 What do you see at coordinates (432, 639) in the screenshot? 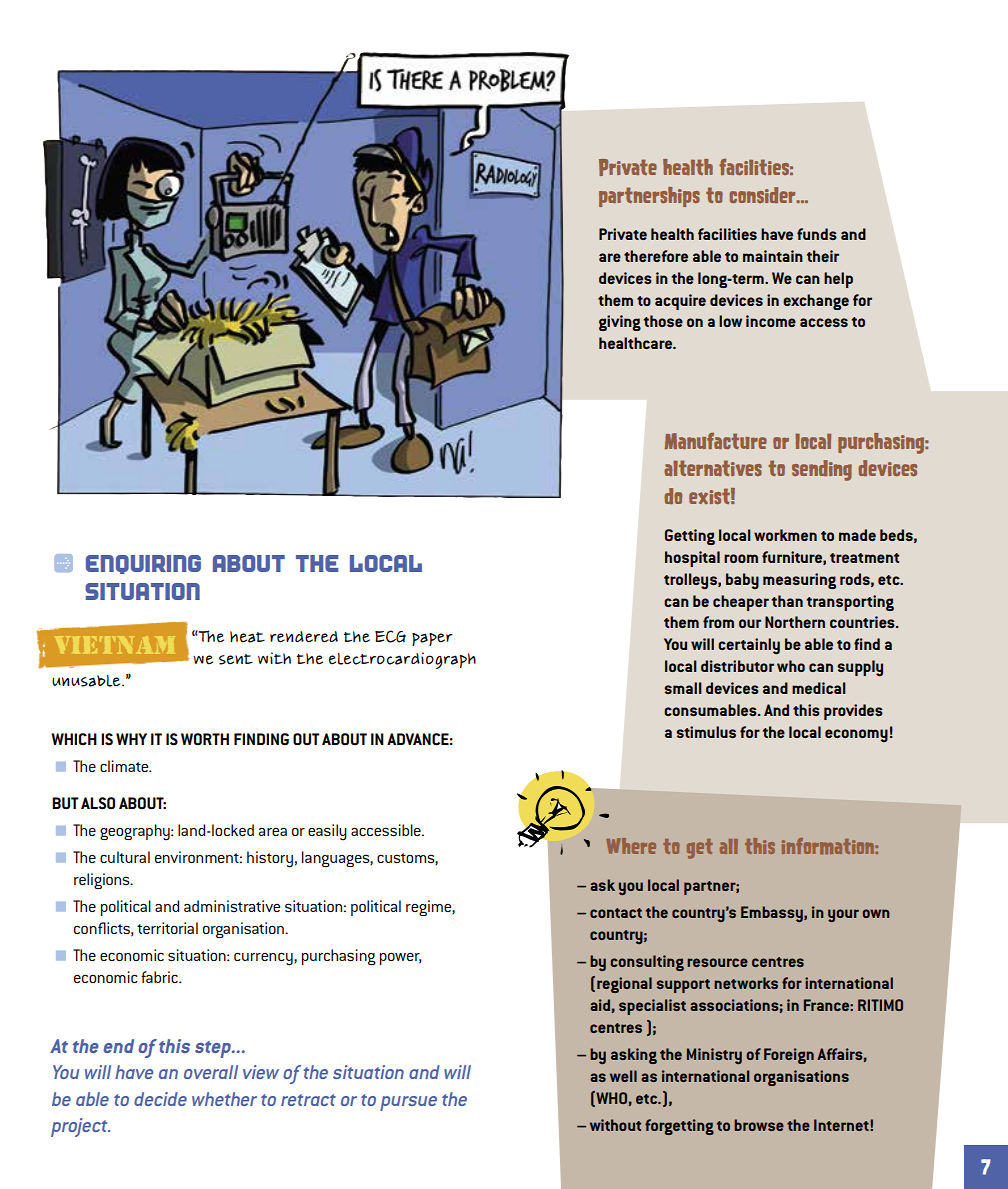
I see `paper` at bounding box center [432, 639].
